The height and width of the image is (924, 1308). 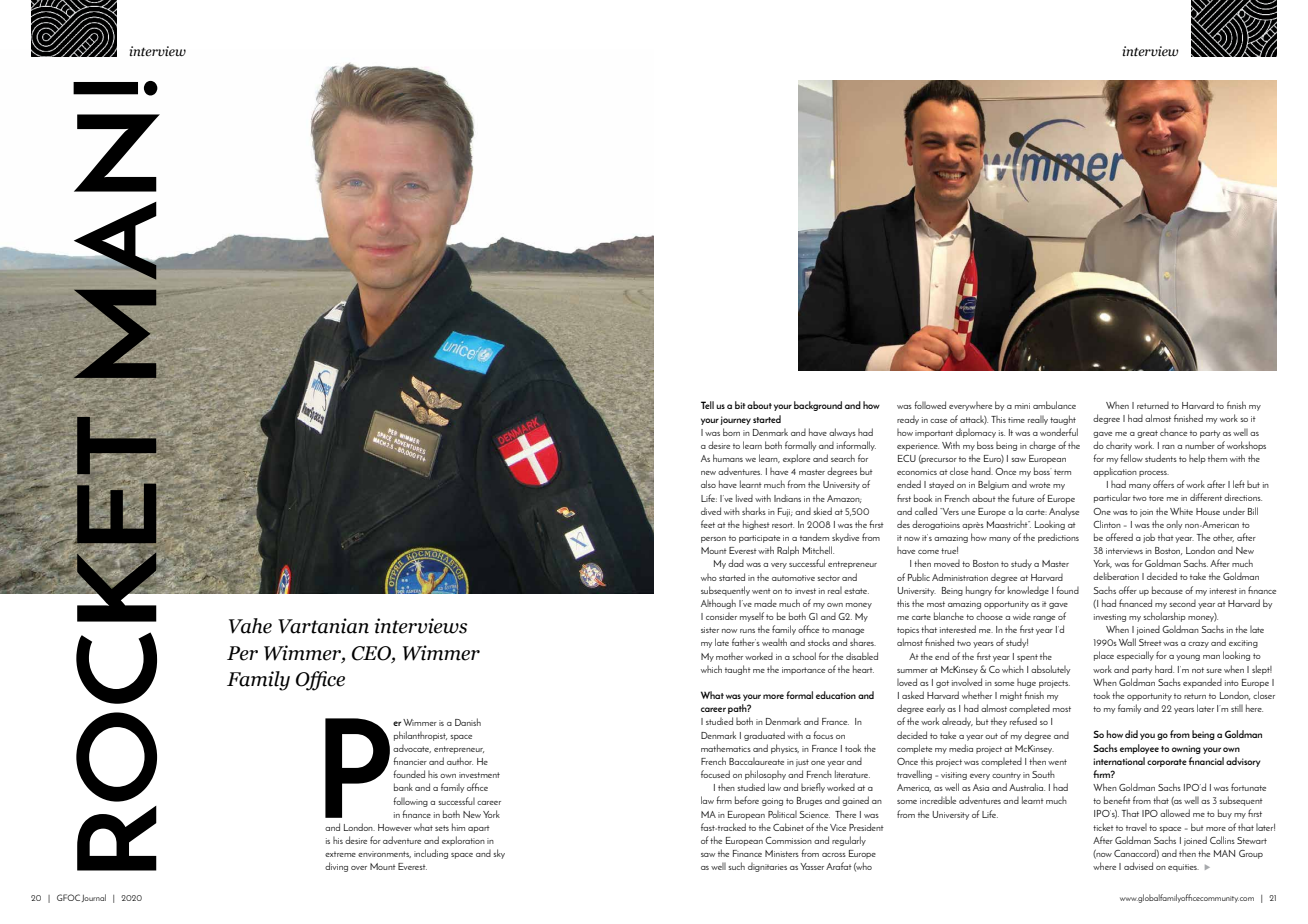 I want to click on Vartanian, so click(x=323, y=626).
